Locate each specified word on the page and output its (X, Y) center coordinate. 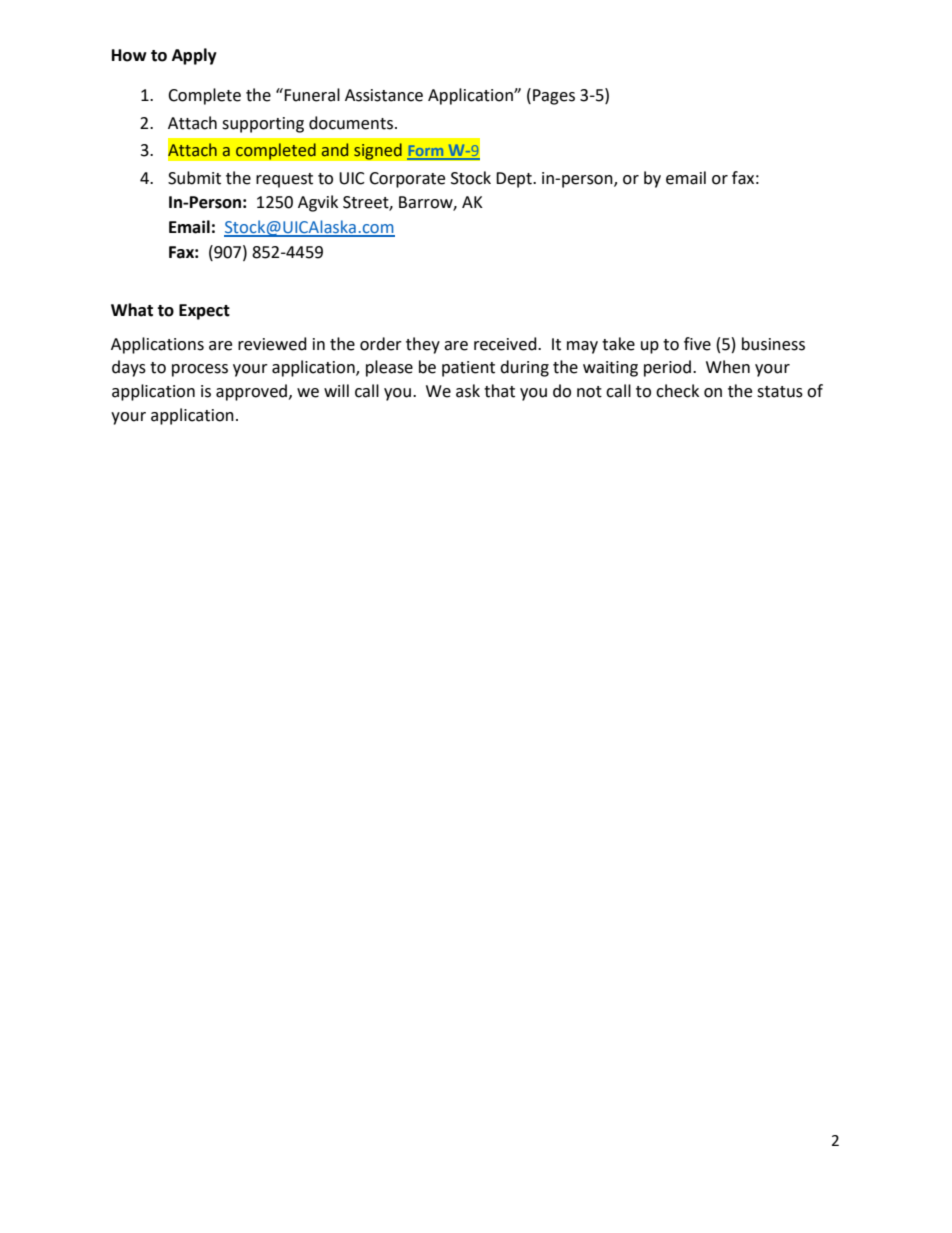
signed (378, 151)
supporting (263, 125)
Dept (515, 180)
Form (426, 152)
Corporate (407, 180)
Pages (554, 97)
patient (468, 369)
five (697, 344)
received (506, 344)
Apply (194, 56)
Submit (194, 178)
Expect (204, 312)
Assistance (384, 95)
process (200, 370)
